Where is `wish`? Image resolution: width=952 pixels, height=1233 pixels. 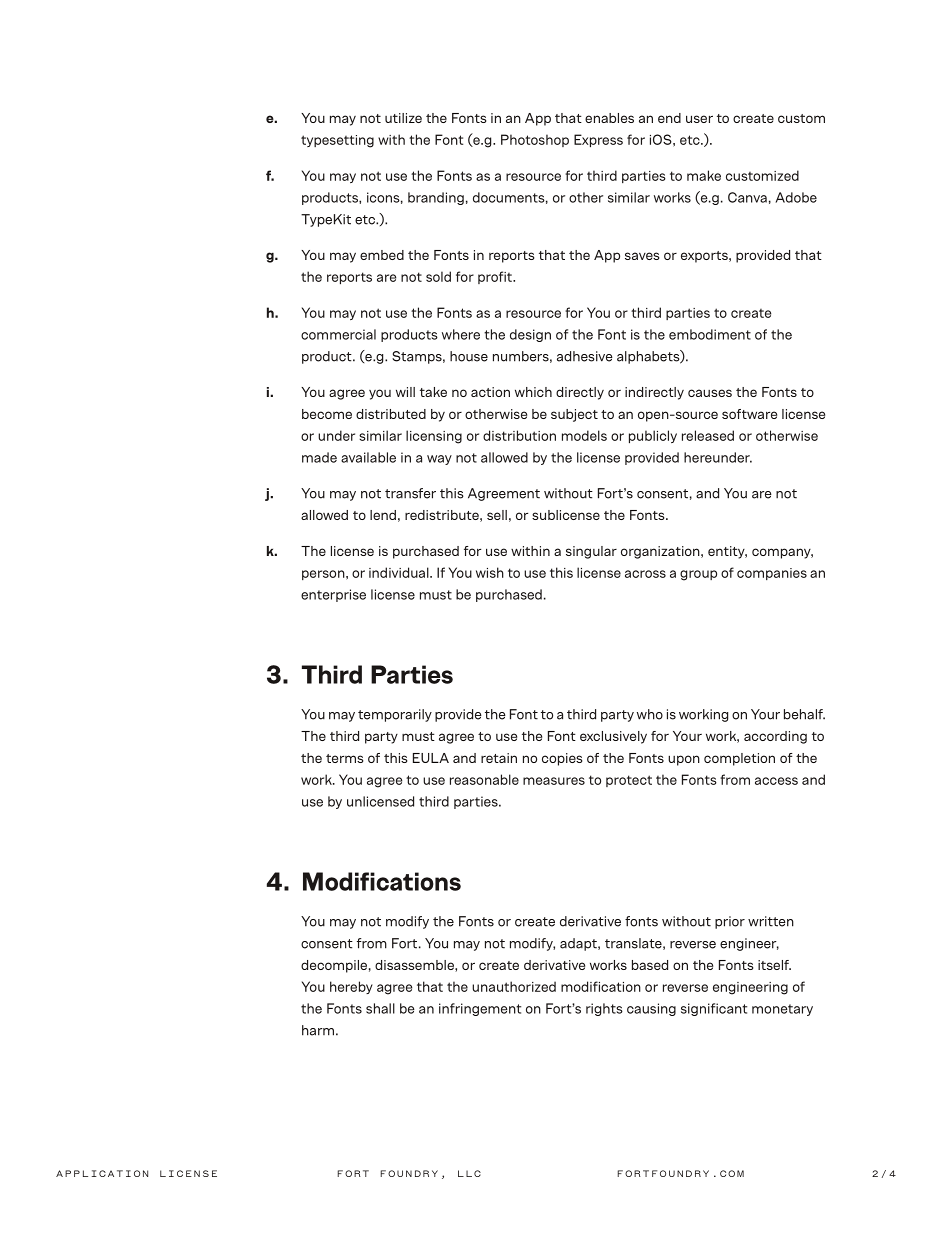 wish is located at coordinates (490, 572).
